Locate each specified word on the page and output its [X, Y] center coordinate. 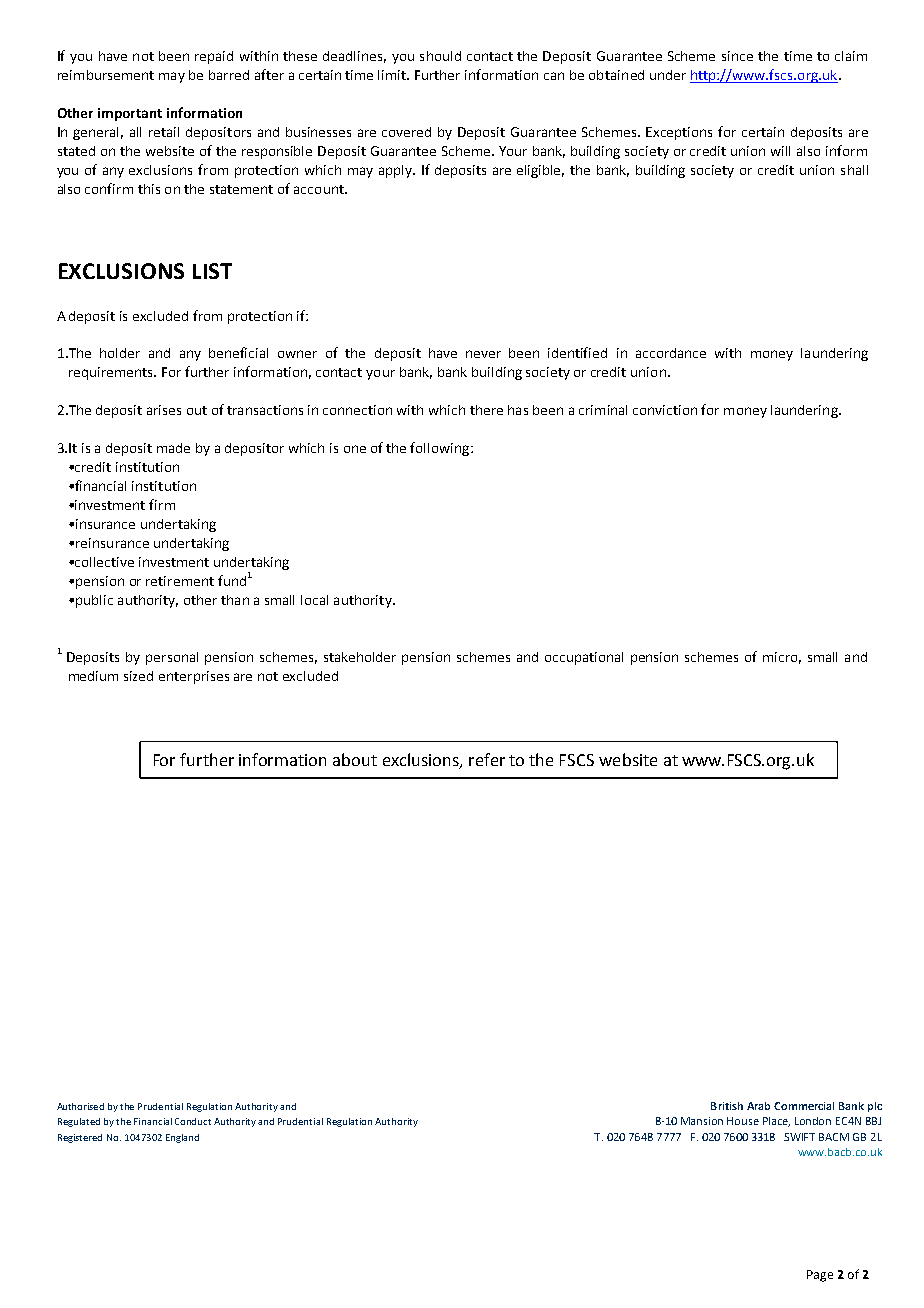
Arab [758, 1106]
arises [164, 410]
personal [172, 658]
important [130, 114]
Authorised [80, 1106]
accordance [671, 353]
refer [487, 759]
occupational [584, 658]
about [355, 759]
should [440, 56]
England [182, 1138]
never [483, 354]
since [737, 56]
